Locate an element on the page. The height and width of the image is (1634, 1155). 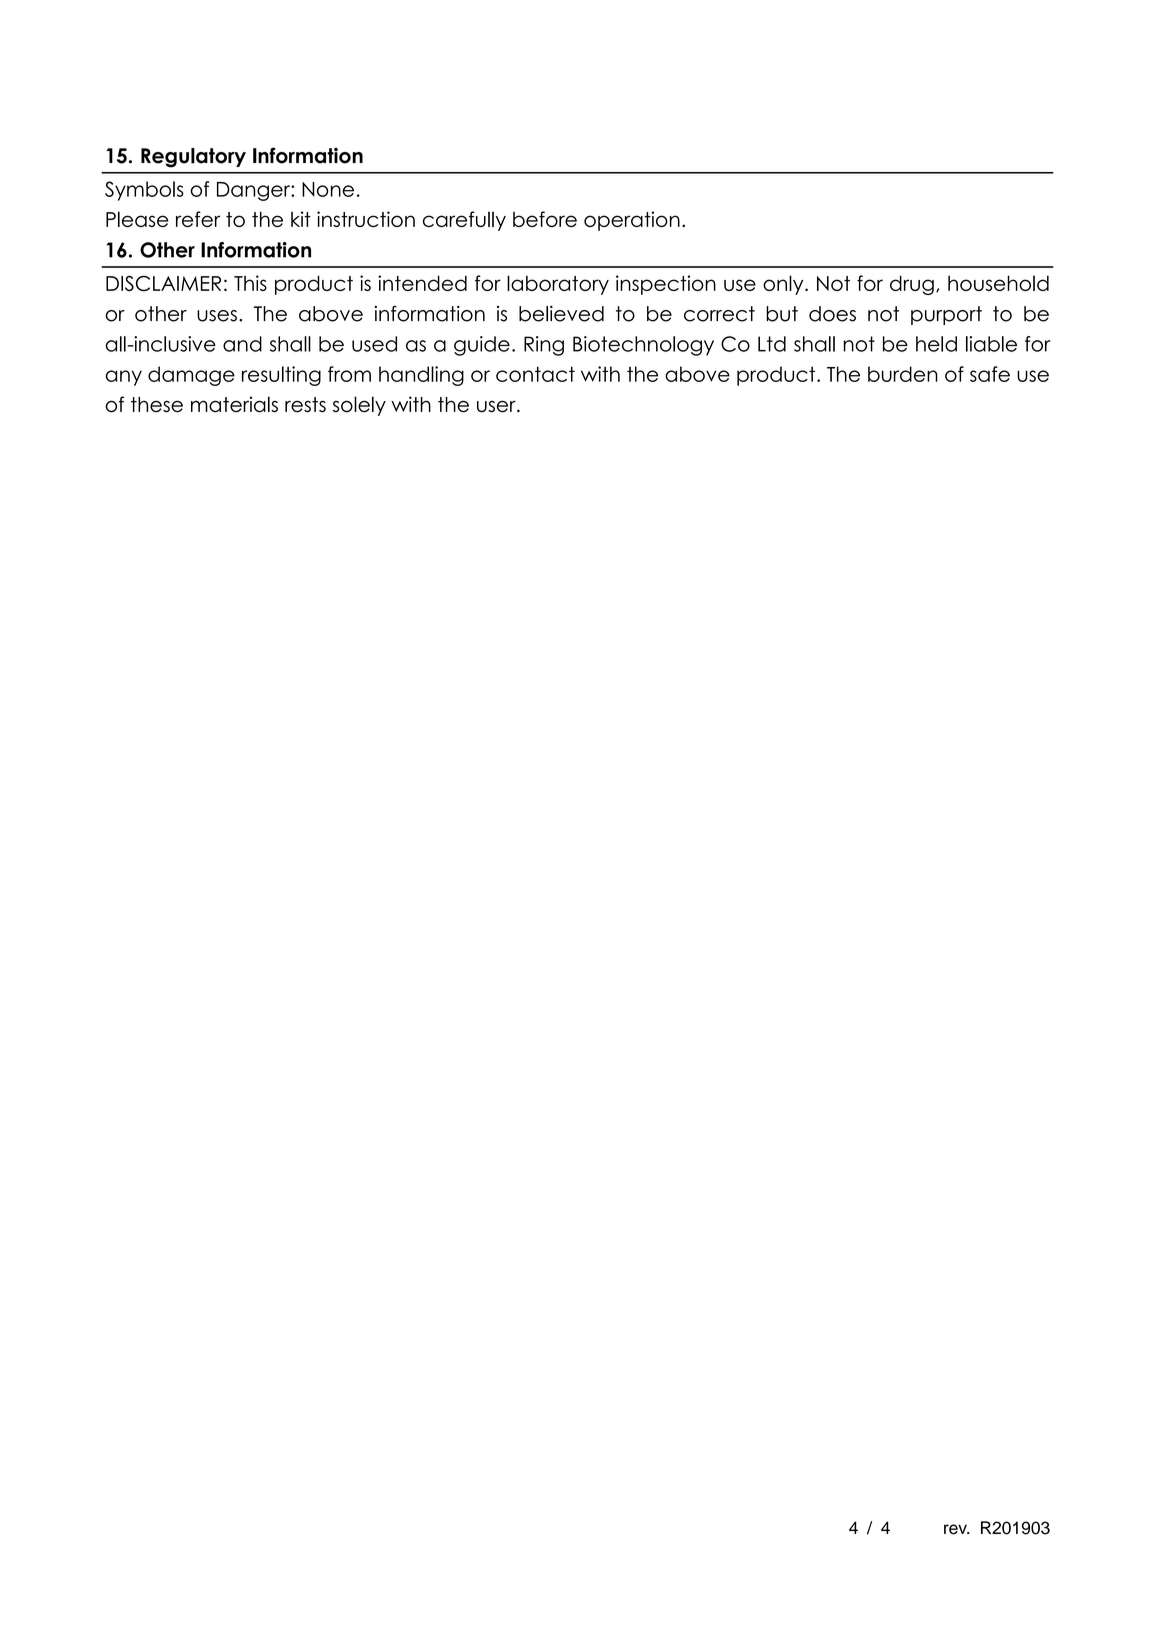
rev is located at coordinates (956, 1529).
